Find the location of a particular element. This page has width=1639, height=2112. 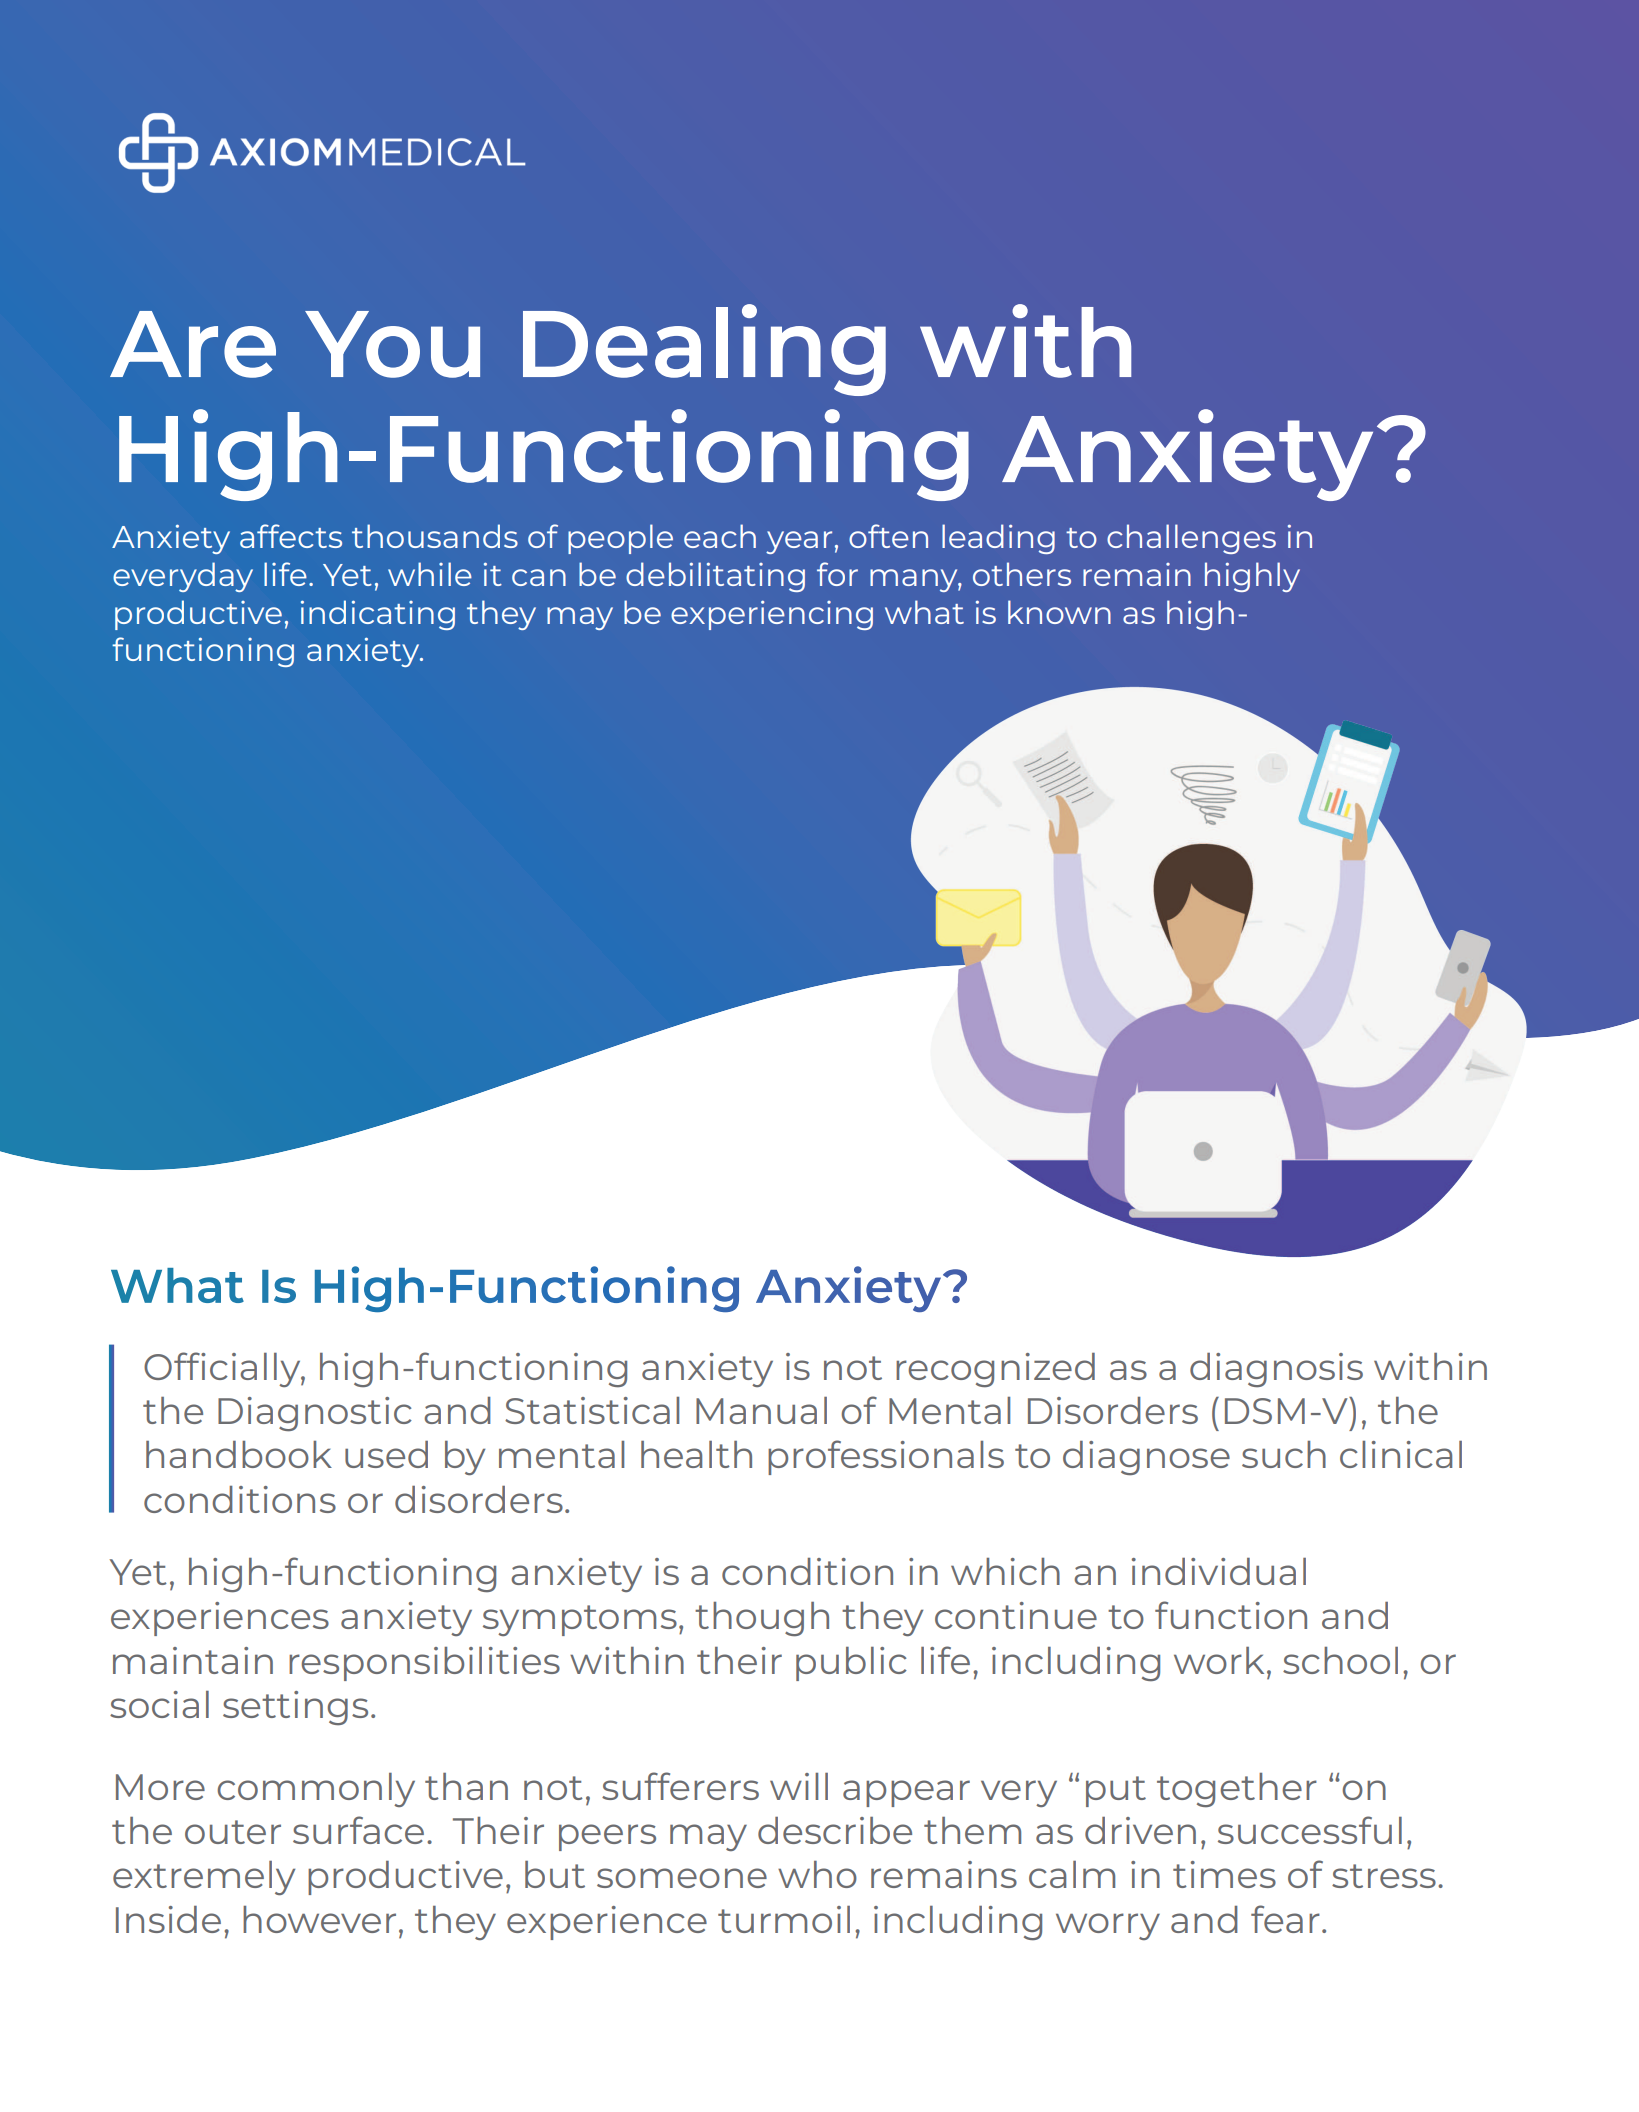

You is located at coordinates (392, 344).
